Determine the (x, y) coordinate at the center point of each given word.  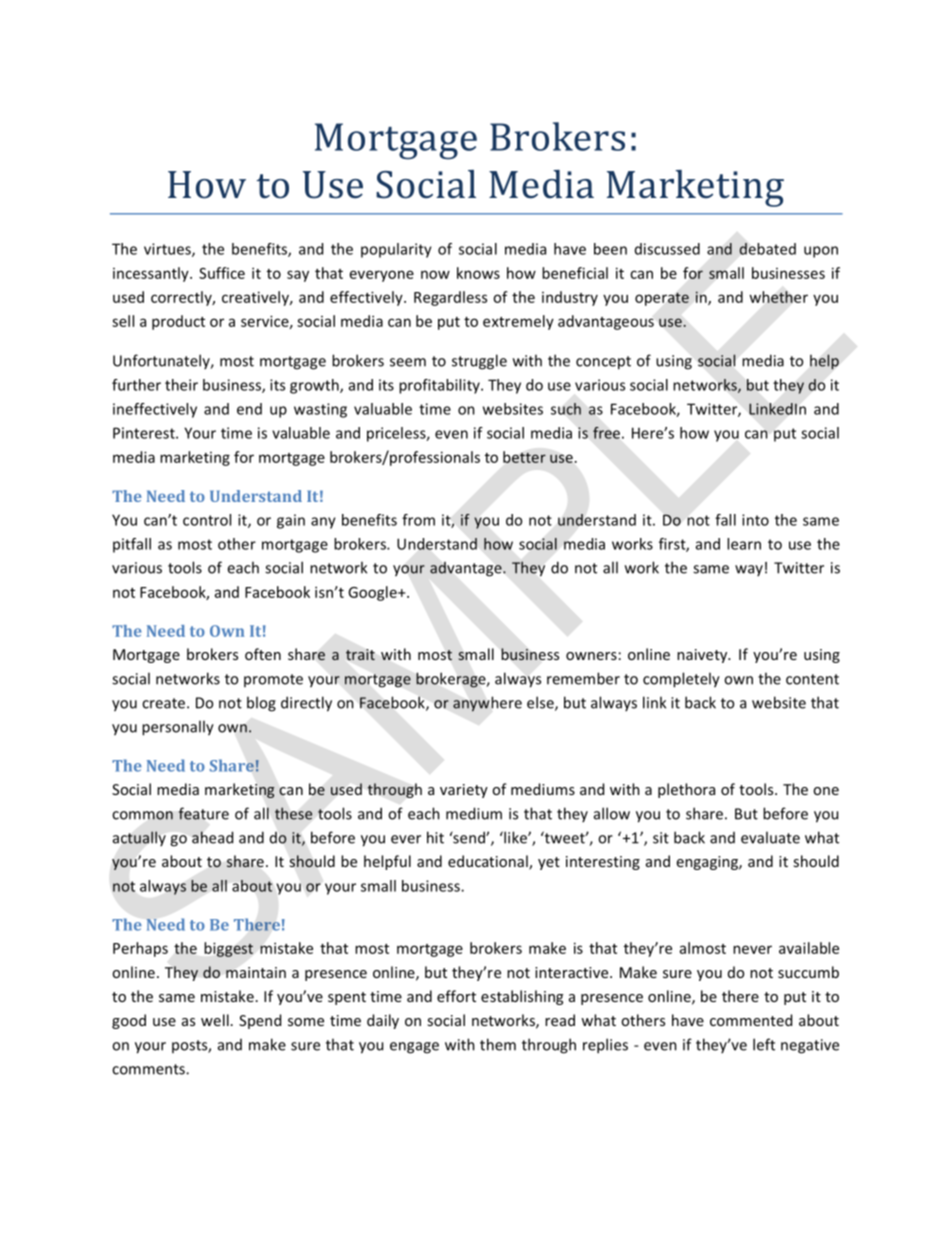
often (263, 654)
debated (767, 249)
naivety (703, 656)
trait (360, 654)
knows (478, 273)
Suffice (222, 273)
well (215, 1020)
